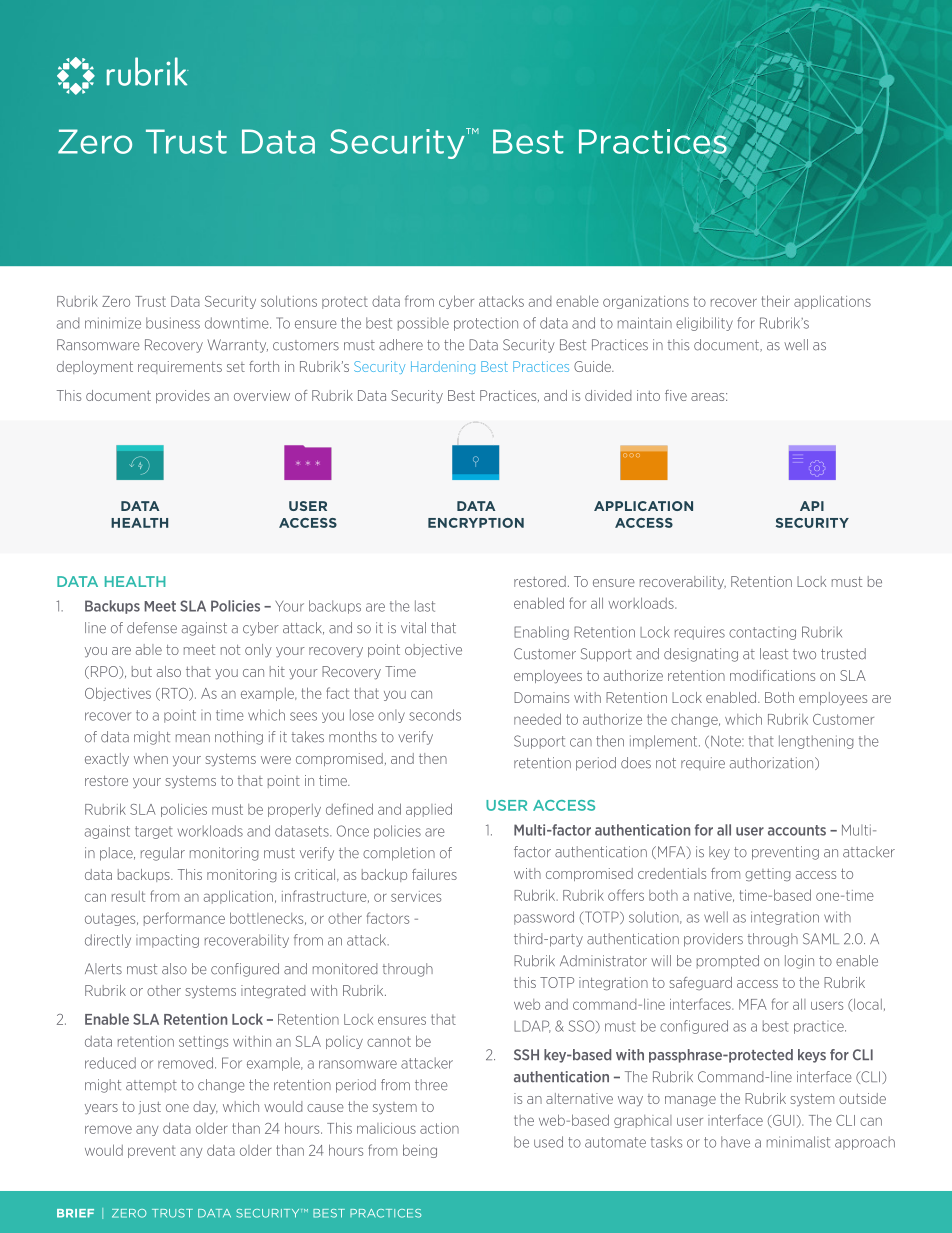  I want to click on Domains, so click(541, 697).
